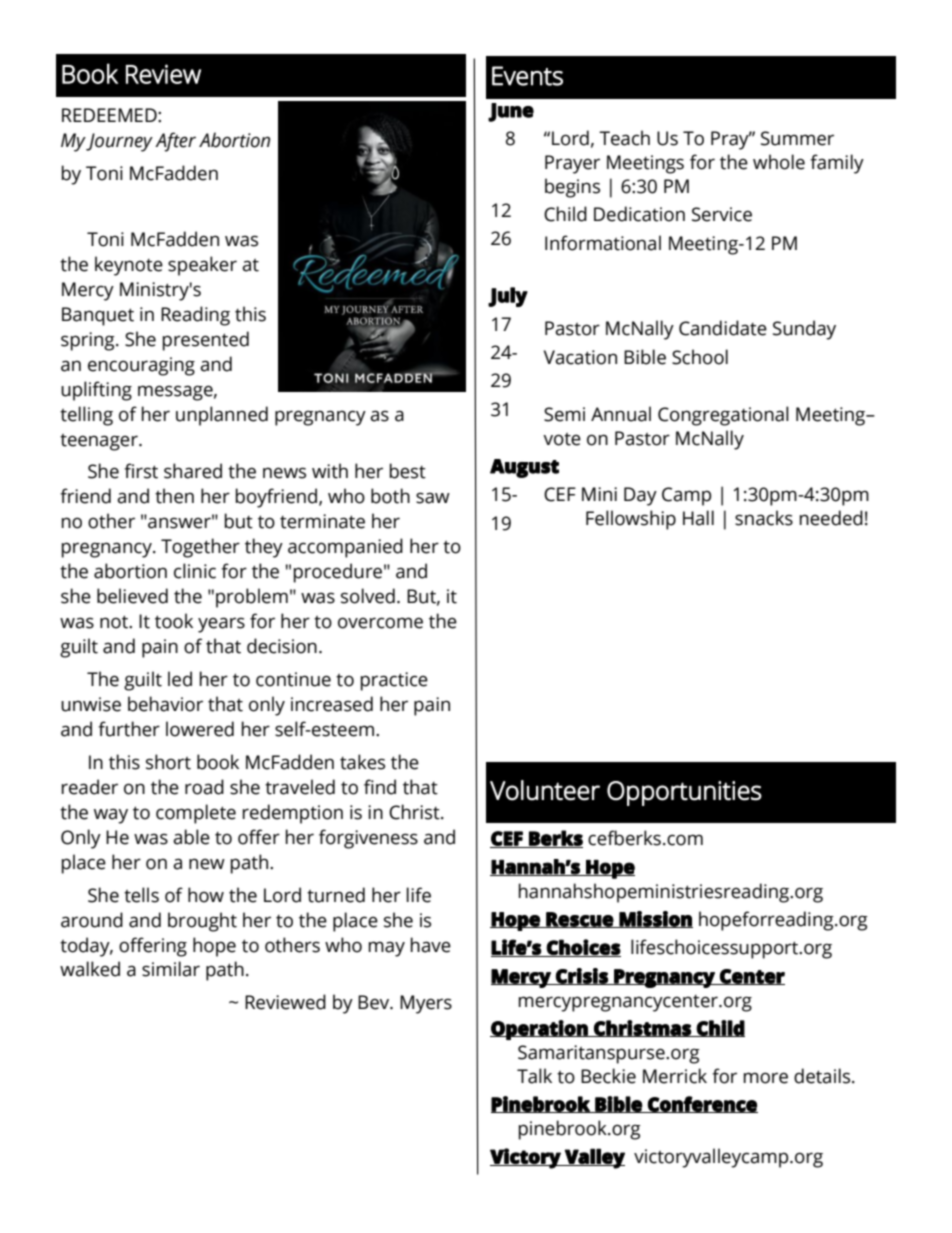 Image resolution: width=952 pixels, height=1233 pixels. Describe the element at coordinates (797, 138) in the screenshot. I see `Summer` at that location.
